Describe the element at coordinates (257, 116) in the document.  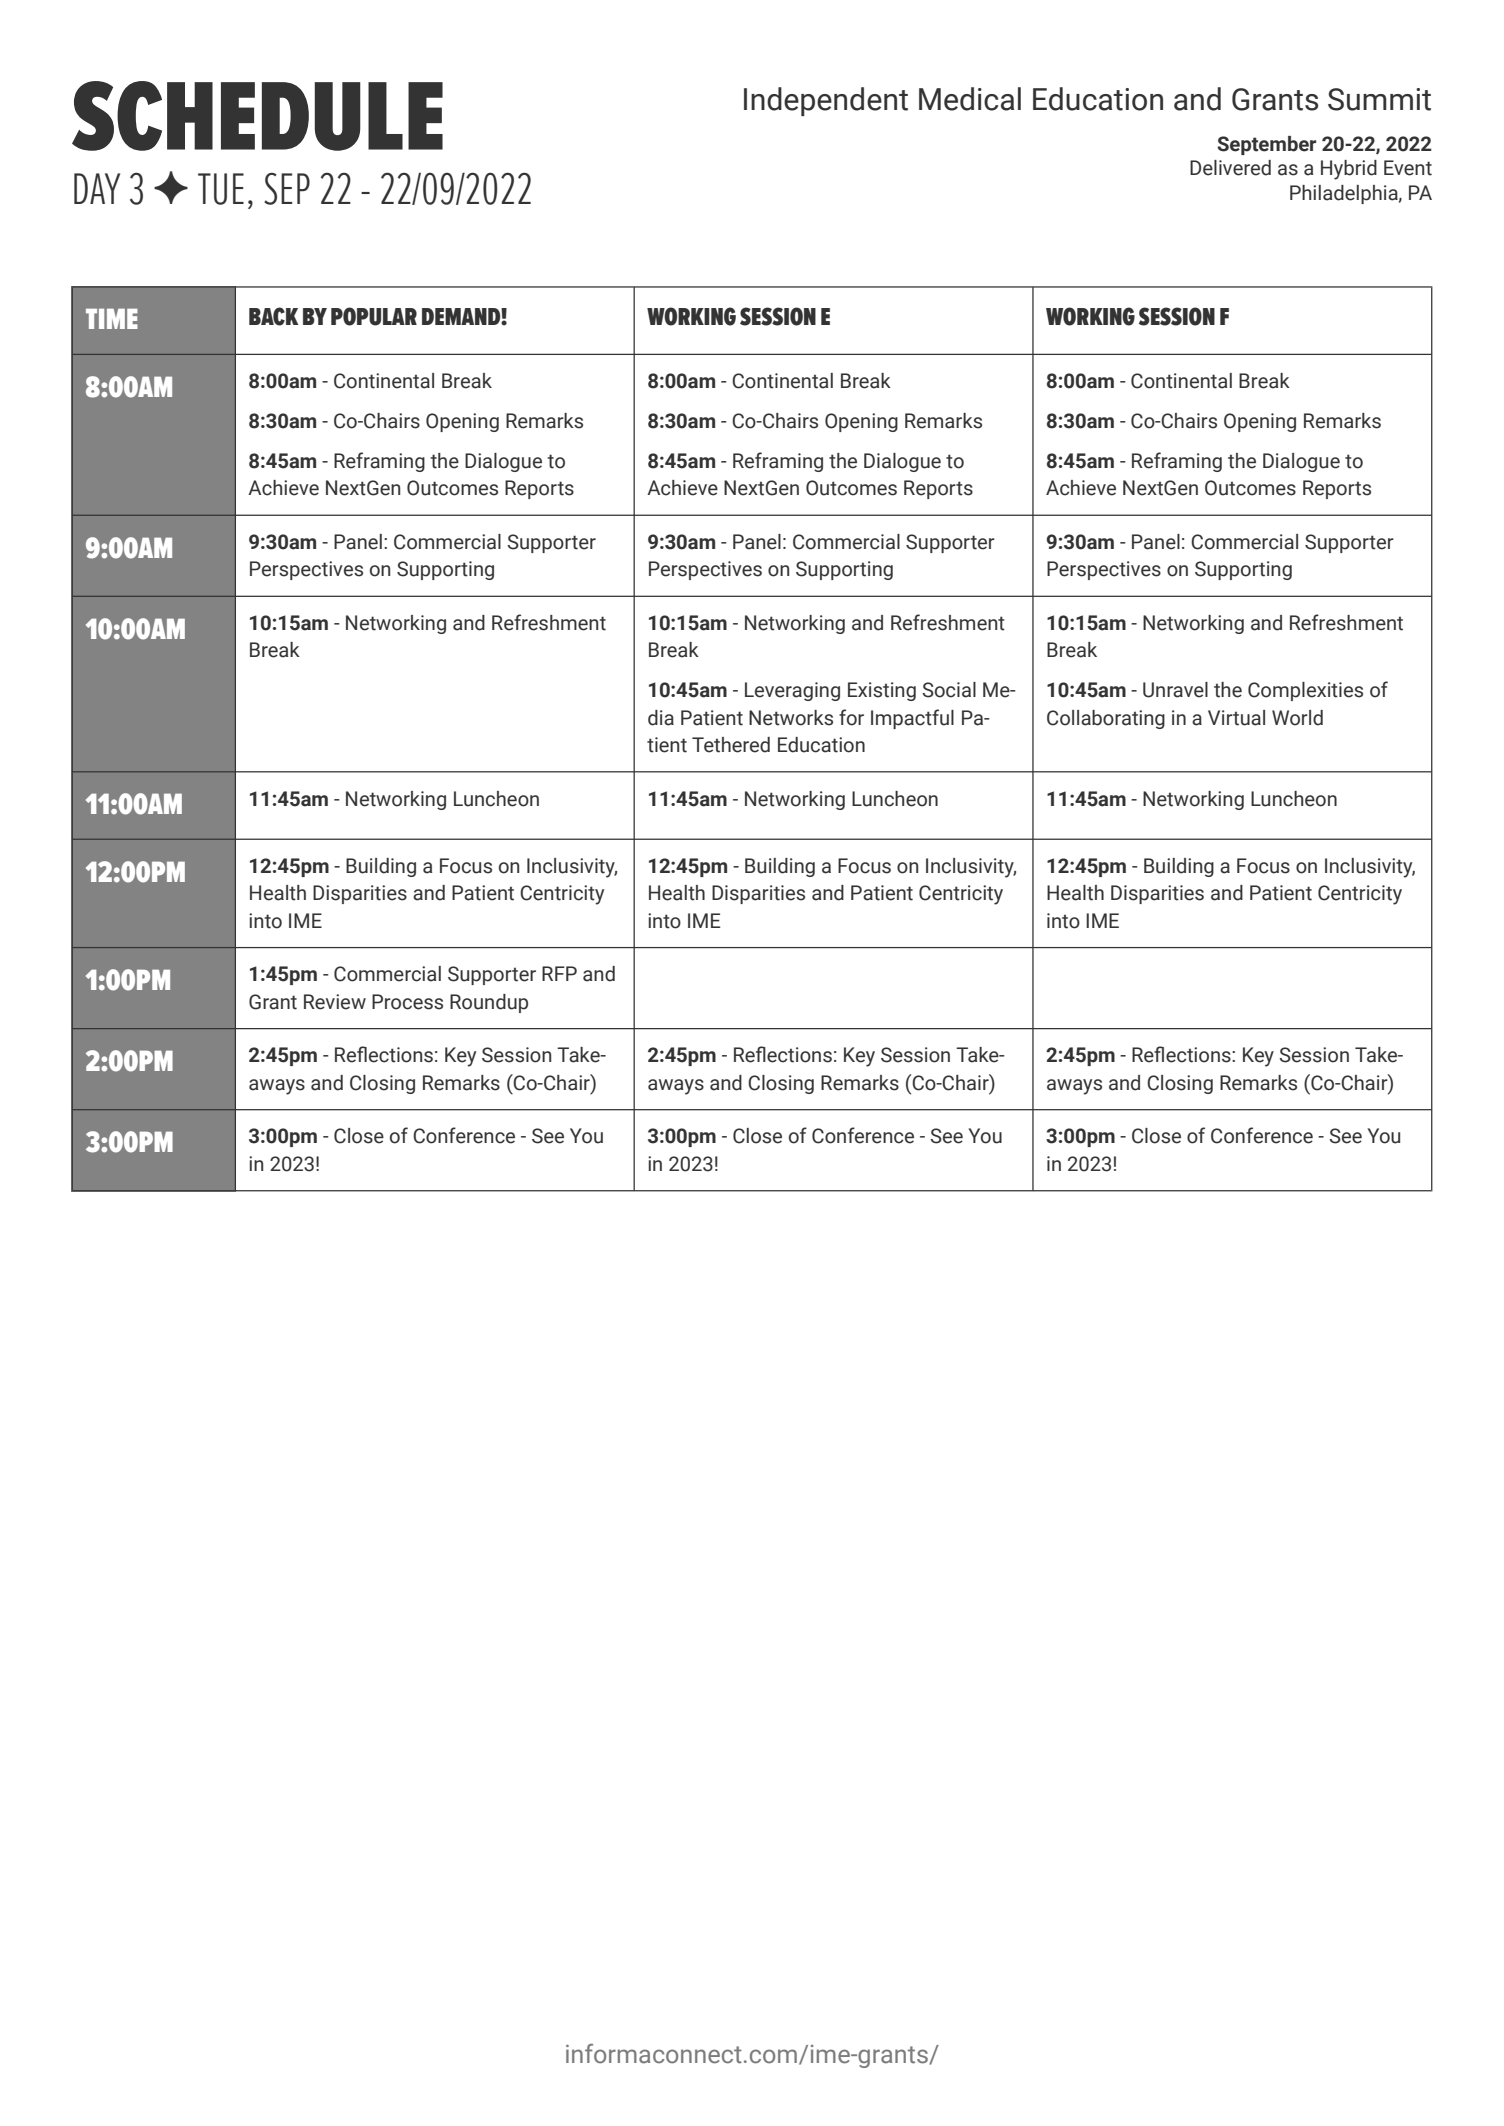
I see `SCHEDULE` at that location.
